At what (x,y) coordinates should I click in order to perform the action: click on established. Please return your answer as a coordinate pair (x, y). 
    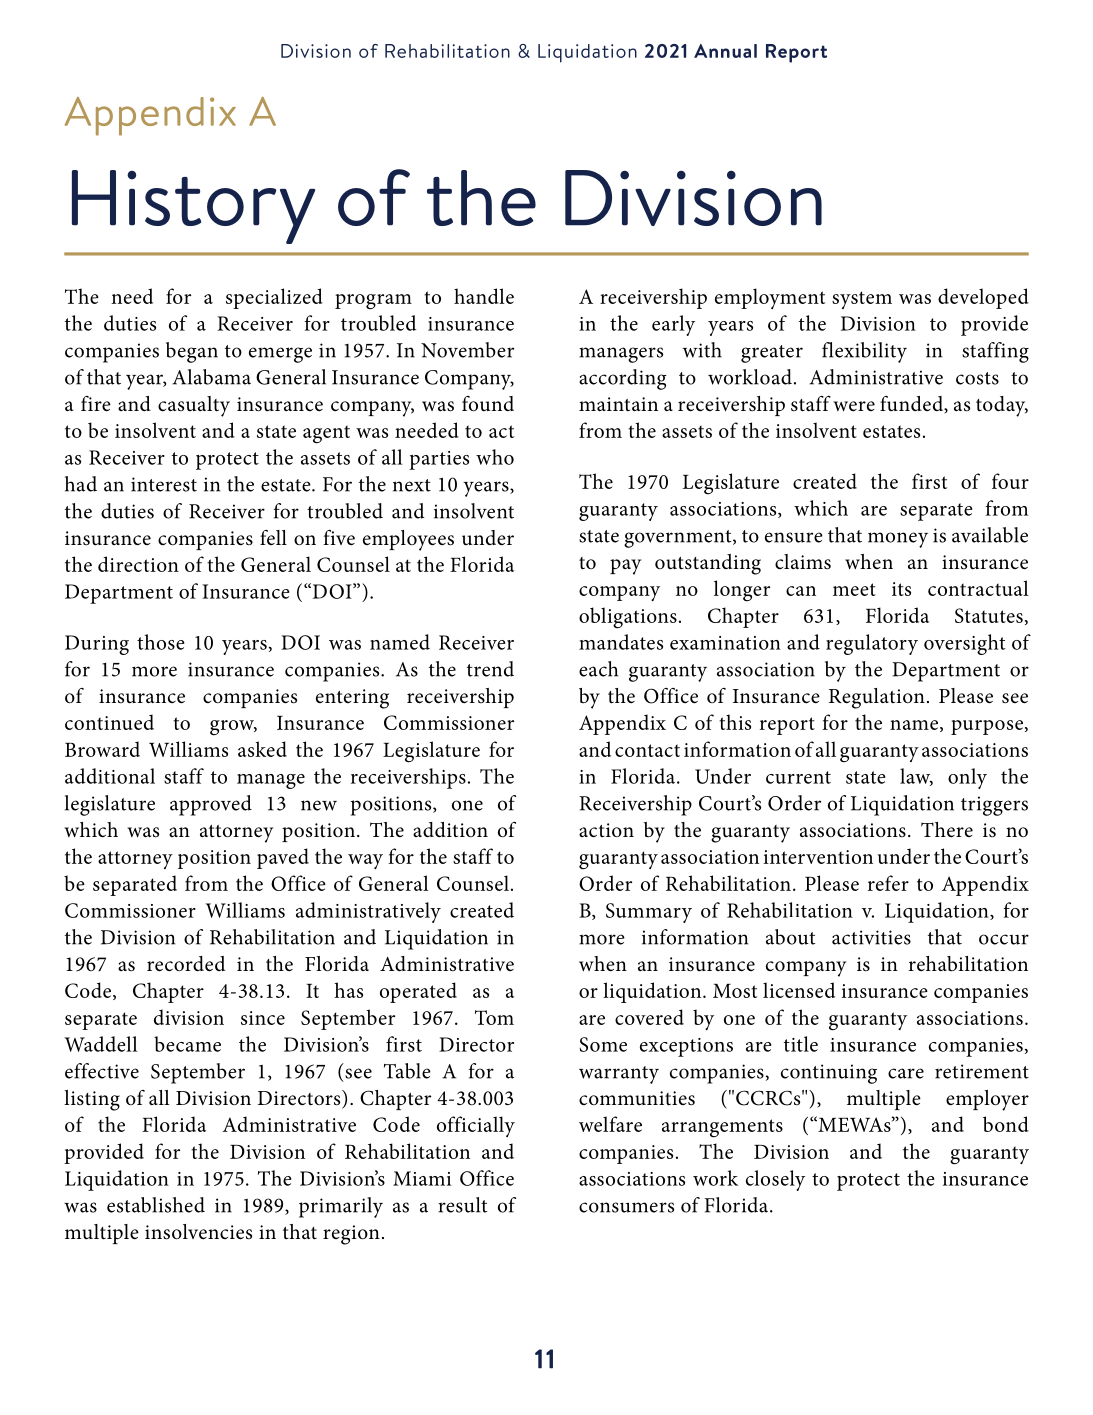
    Looking at the image, I should click on (156, 1205).
